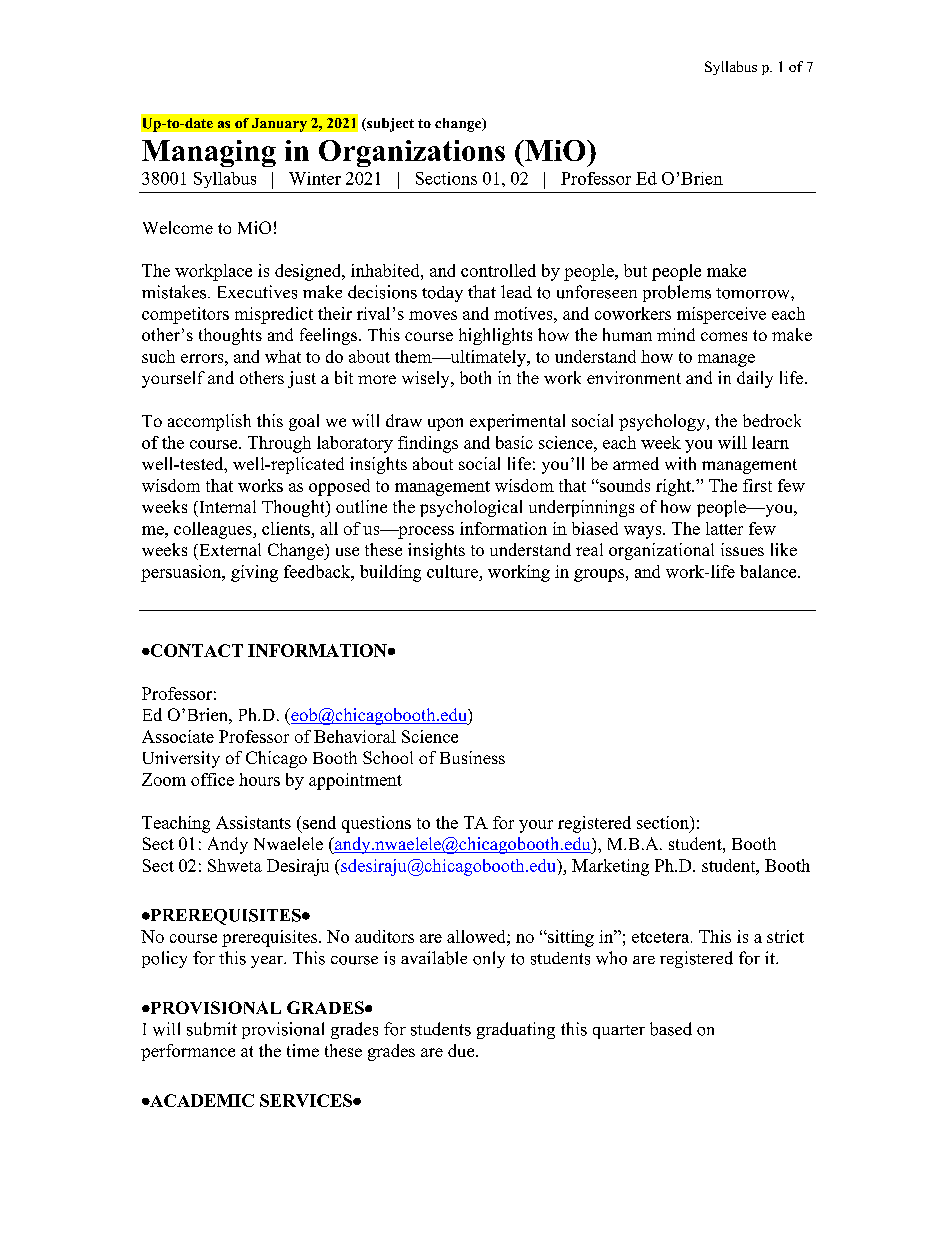 This screenshot has height=1233, width=952. What do you see at coordinates (452, 571) in the screenshot?
I see `culture` at bounding box center [452, 571].
